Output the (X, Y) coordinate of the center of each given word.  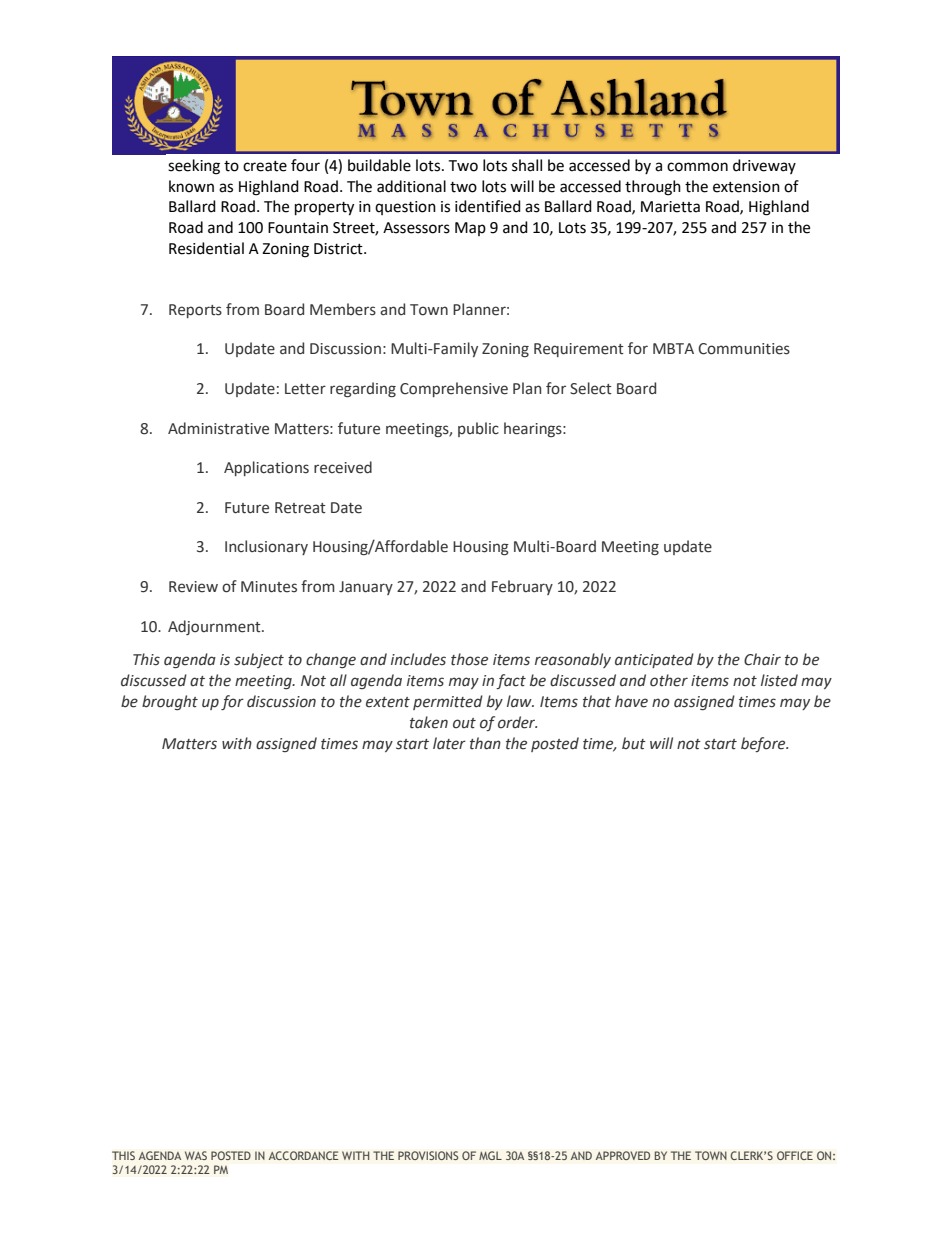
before (764, 744)
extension (746, 187)
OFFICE (795, 1155)
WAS (196, 1155)
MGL (490, 1155)
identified (488, 206)
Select (591, 388)
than (485, 743)
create (265, 166)
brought (170, 702)
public (478, 429)
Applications (266, 468)
